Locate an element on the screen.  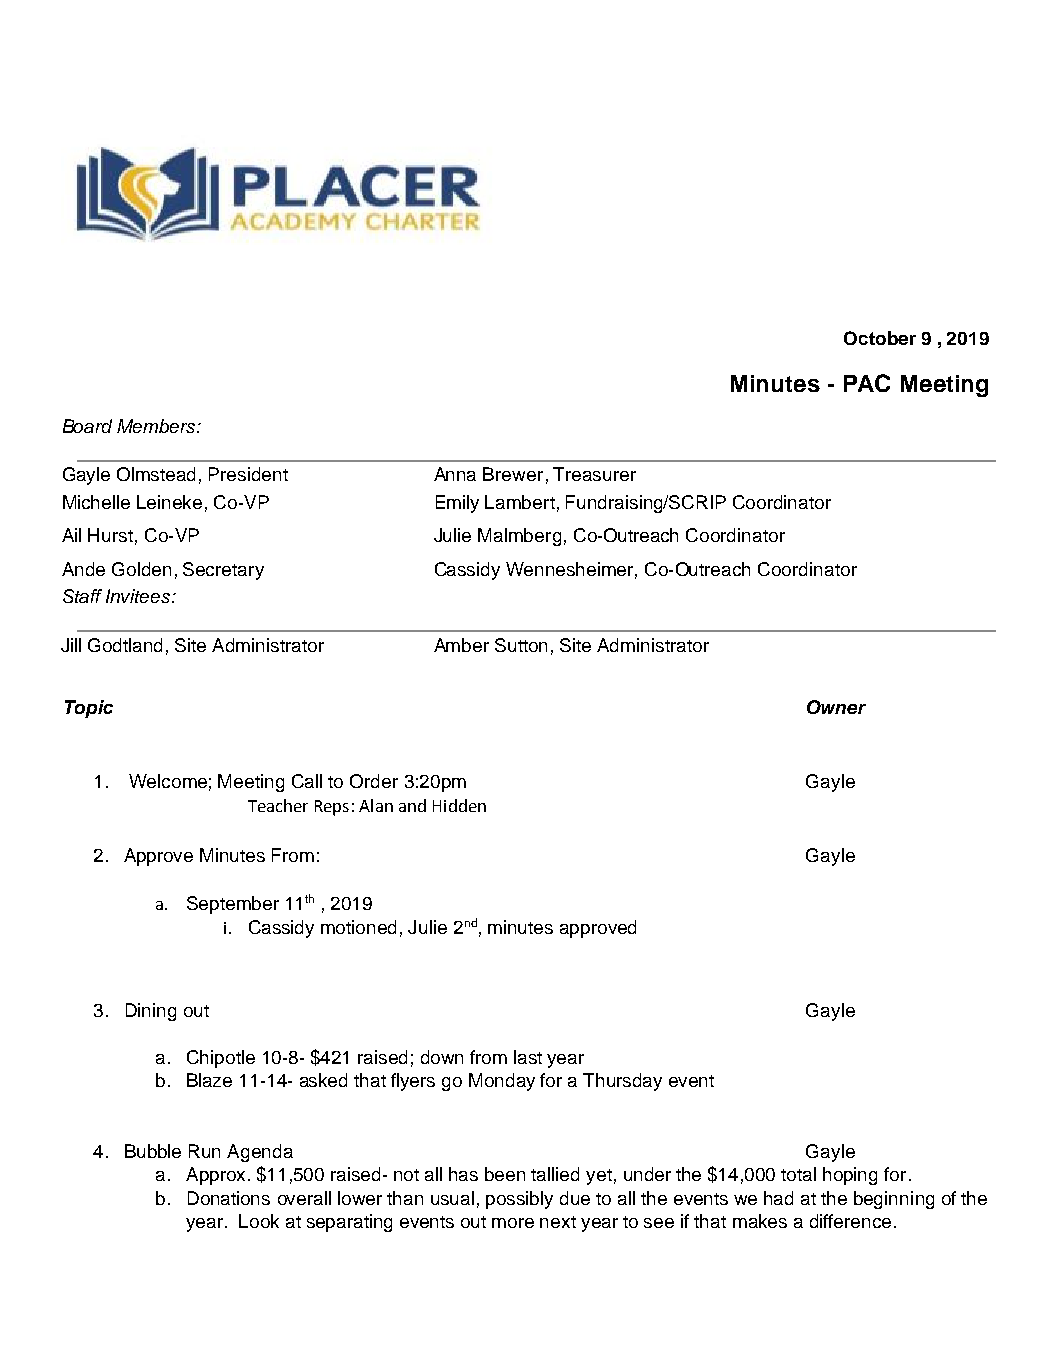
Donations is located at coordinates (229, 1198).
